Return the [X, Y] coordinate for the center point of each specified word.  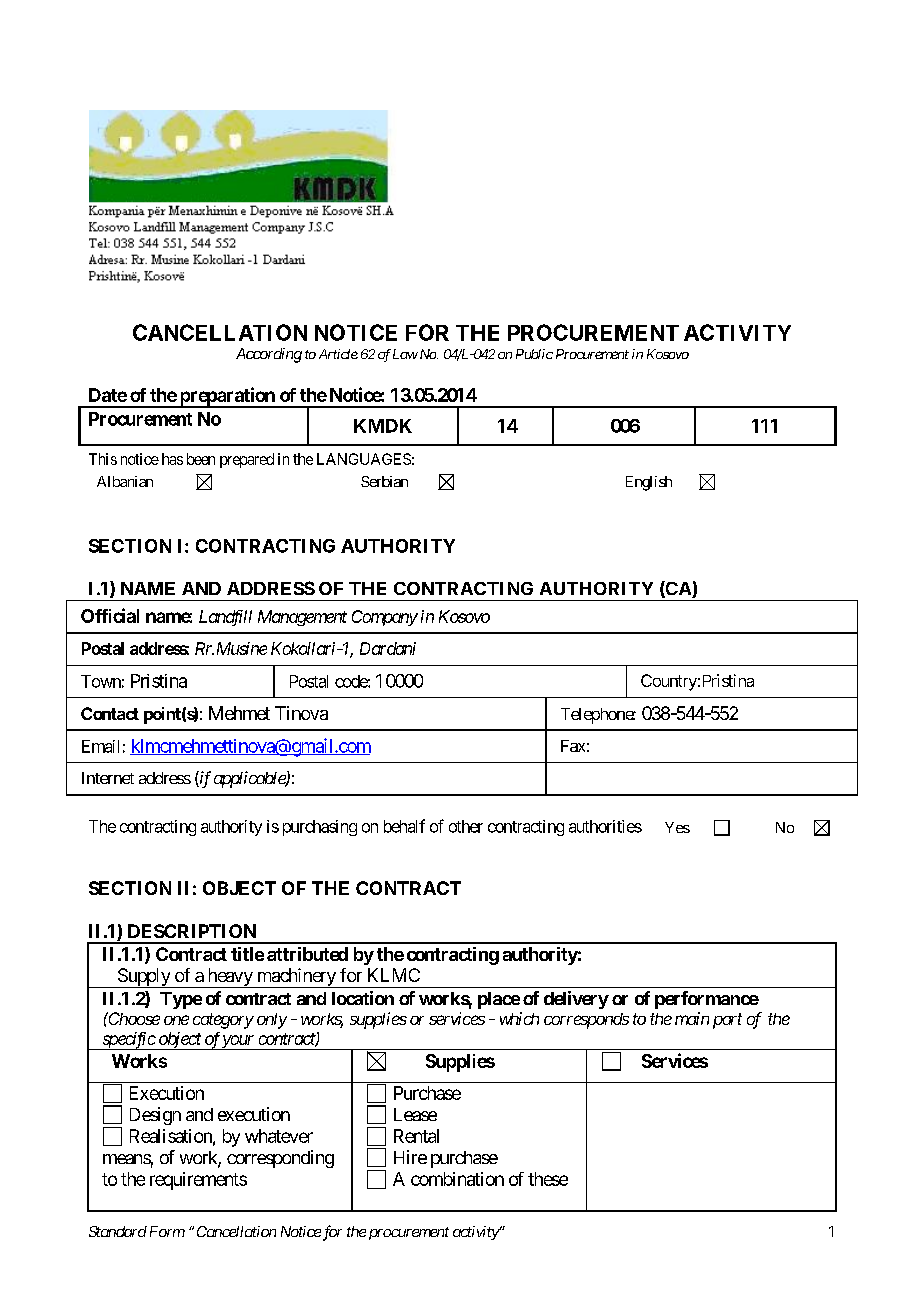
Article [338, 354]
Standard [118, 1231]
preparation [227, 397]
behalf [404, 826]
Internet [108, 778]
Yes [677, 827]
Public [534, 354]
